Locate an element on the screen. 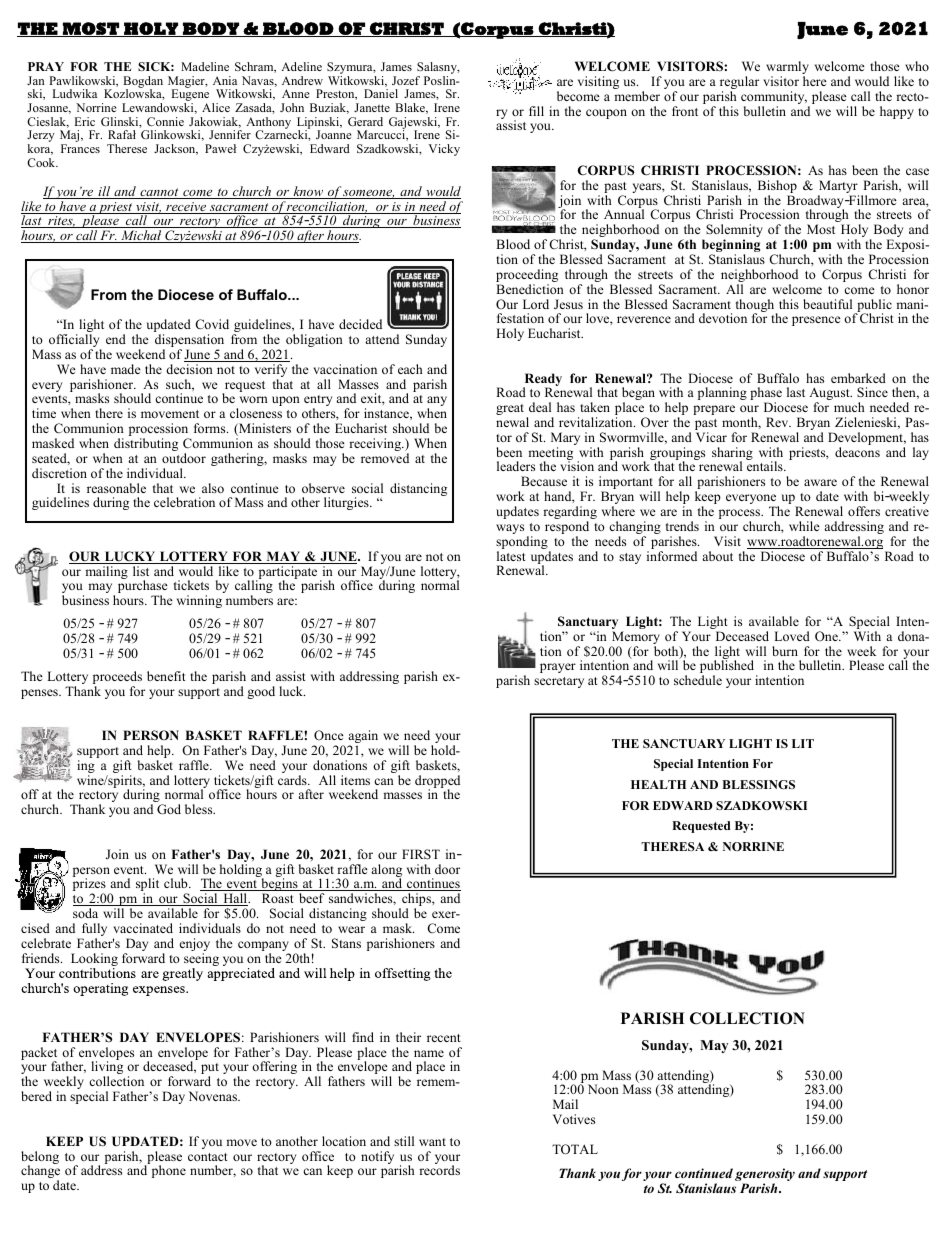  purchase is located at coordinates (143, 588).
